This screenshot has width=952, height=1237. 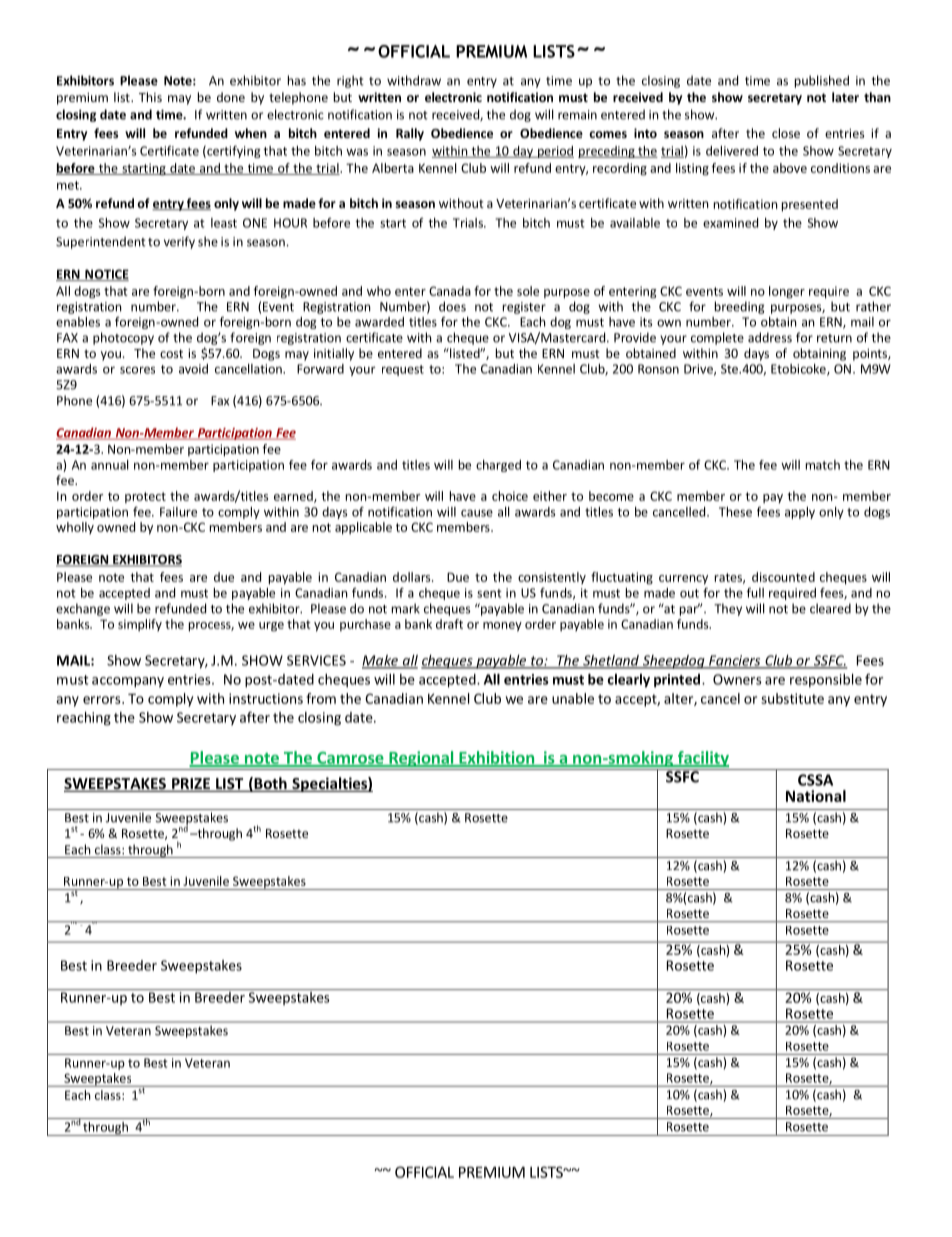 What do you see at coordinates (822, 81) in the screenshot?
I see `published` at bounding box center [822, 81].
